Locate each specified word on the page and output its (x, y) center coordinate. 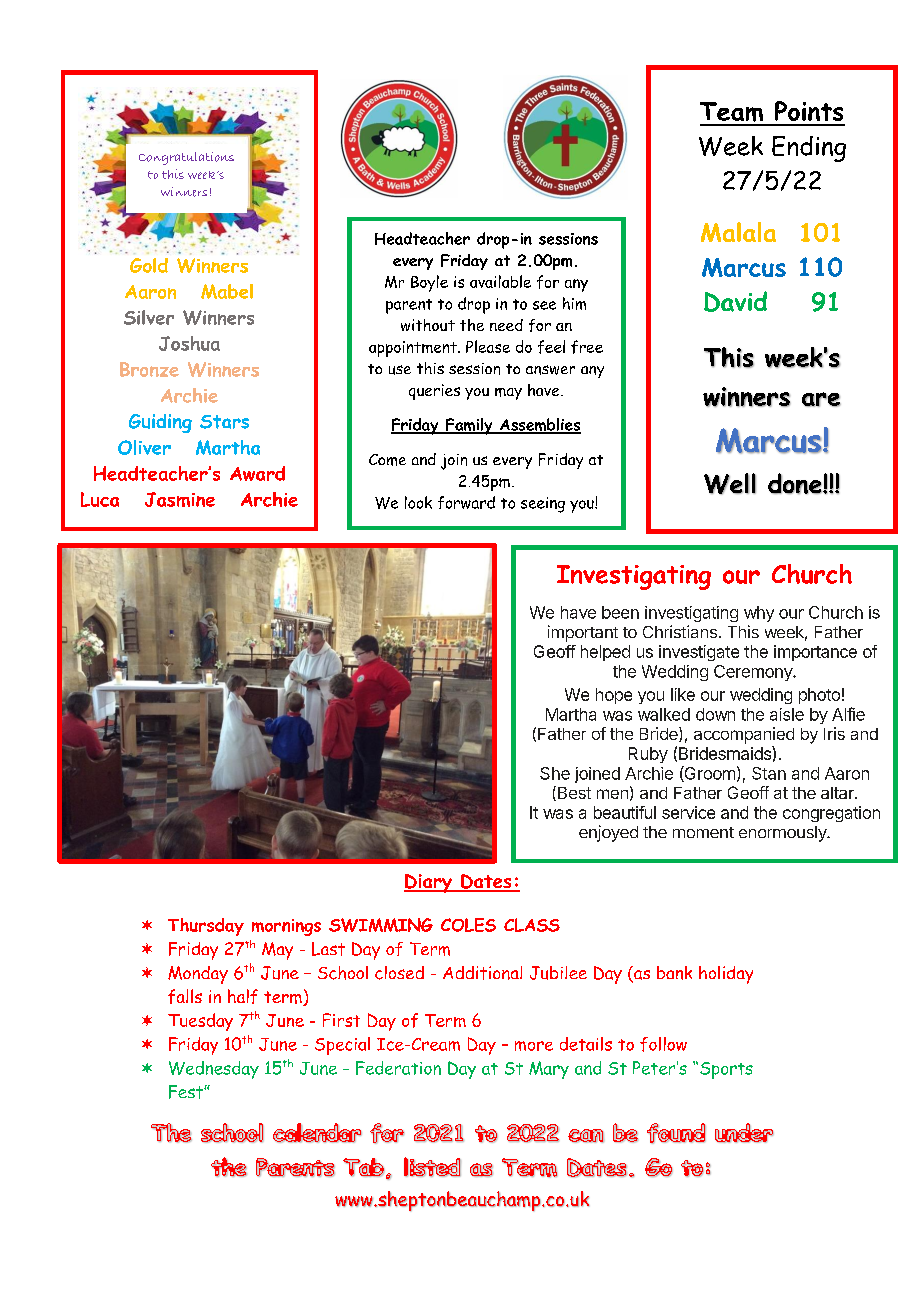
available (500, 281)
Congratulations (186, 158)
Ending (809, 149)
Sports (726, 1070)
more (534, 1046)
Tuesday (200, 1022)
